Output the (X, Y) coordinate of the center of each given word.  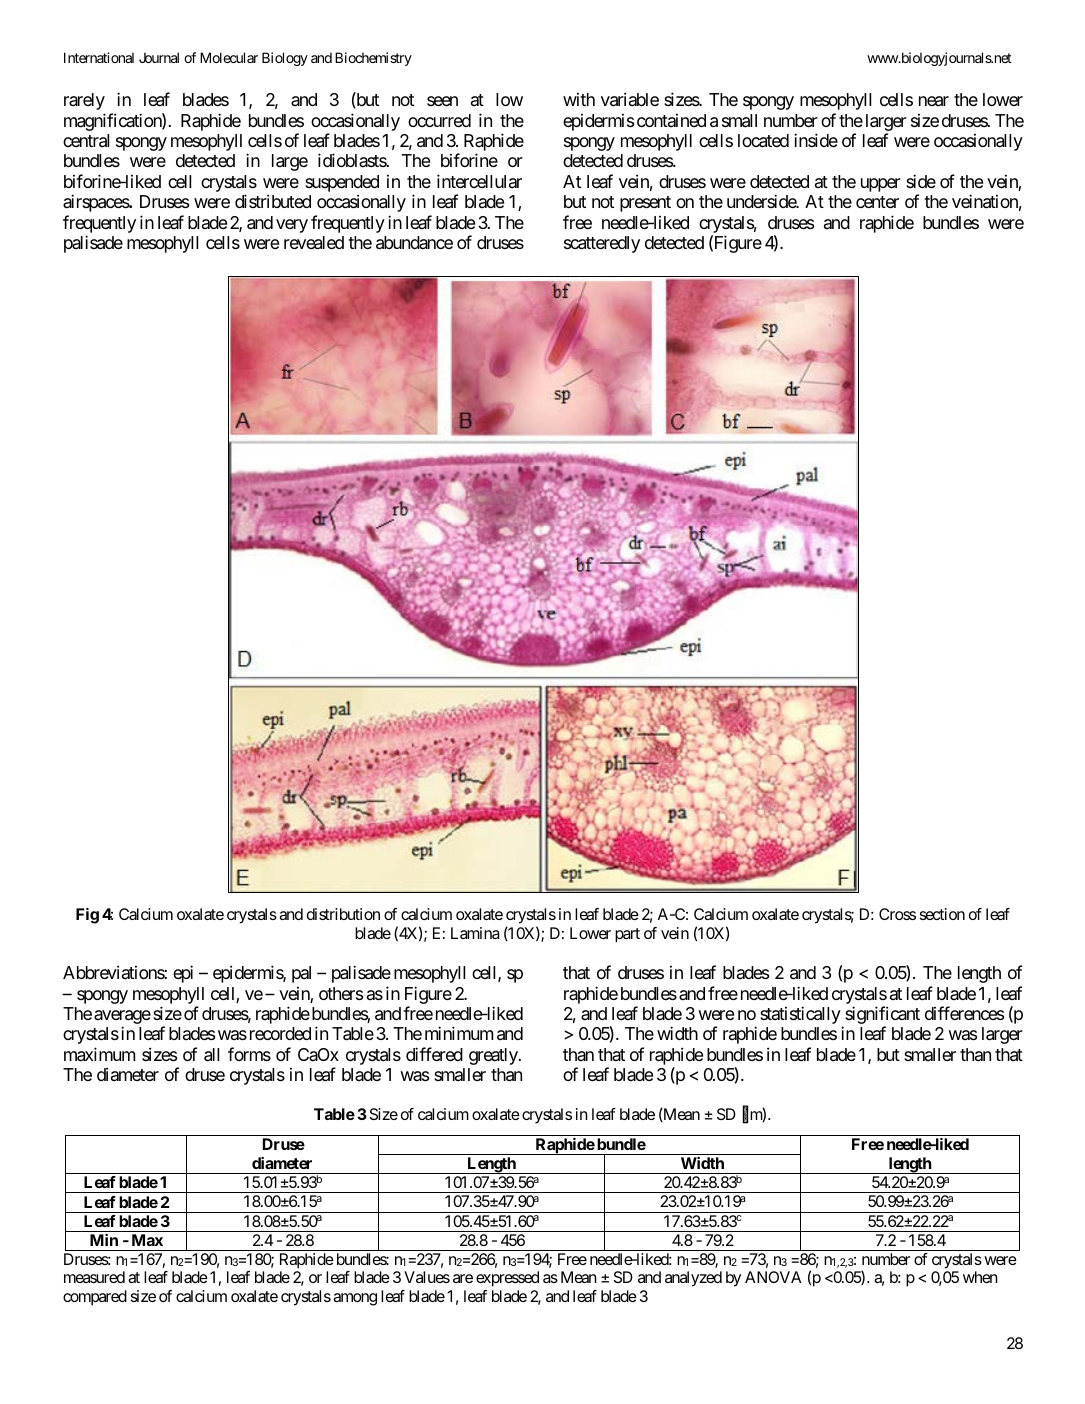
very (292, 226)
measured (94, 1277)
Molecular (229, 57)
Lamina (475, 933)
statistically (800, 1015)
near (934, 101)
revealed (314, 243)
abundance (414, 243)
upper (881, 185)
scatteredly (602, 244)
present (645, 204)
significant (882, 1016)
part (627, 935)
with (579, 99)
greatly (493, 1056)
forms (249, 1054)
